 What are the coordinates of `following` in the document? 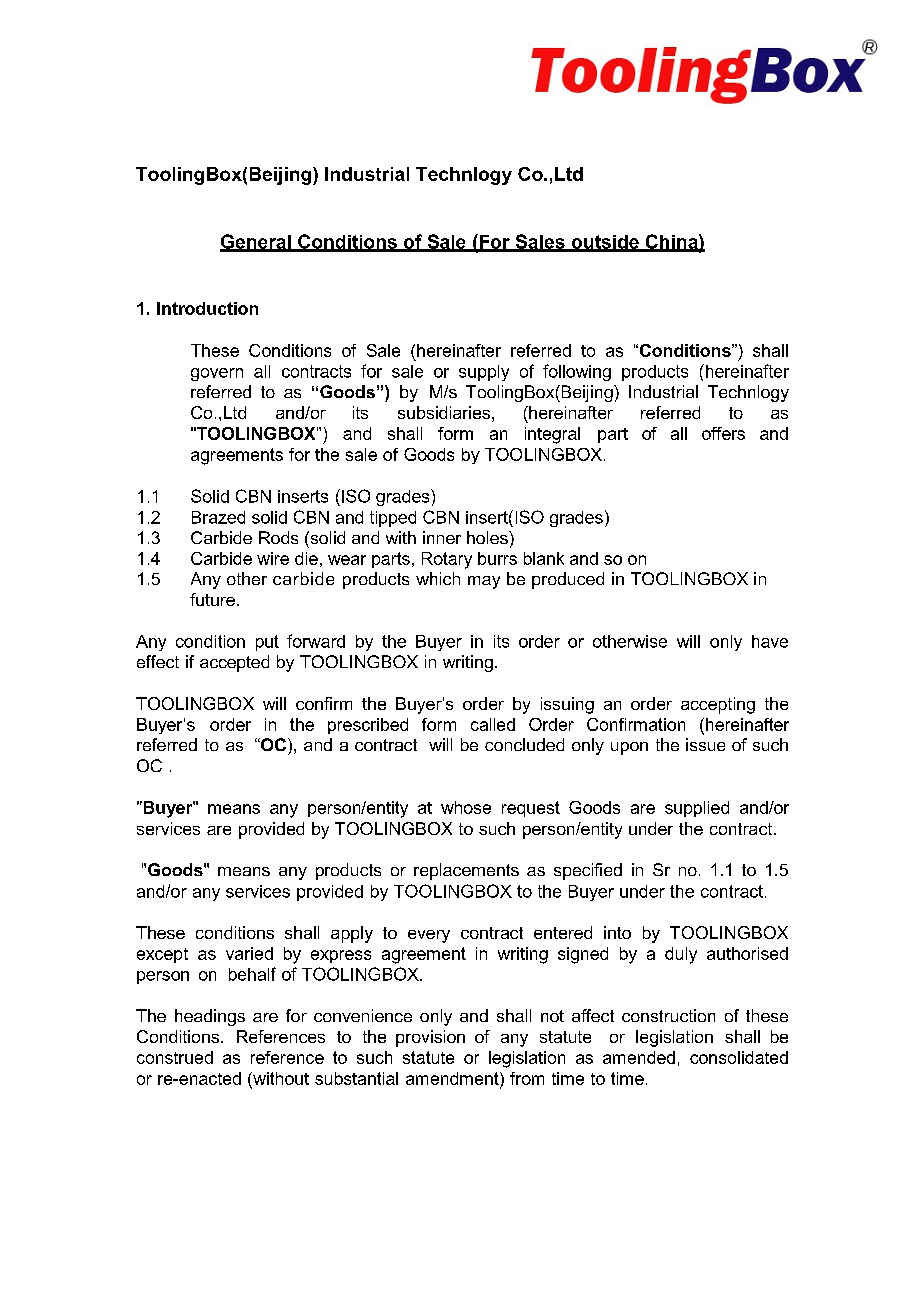 It's located at (577, 372).
